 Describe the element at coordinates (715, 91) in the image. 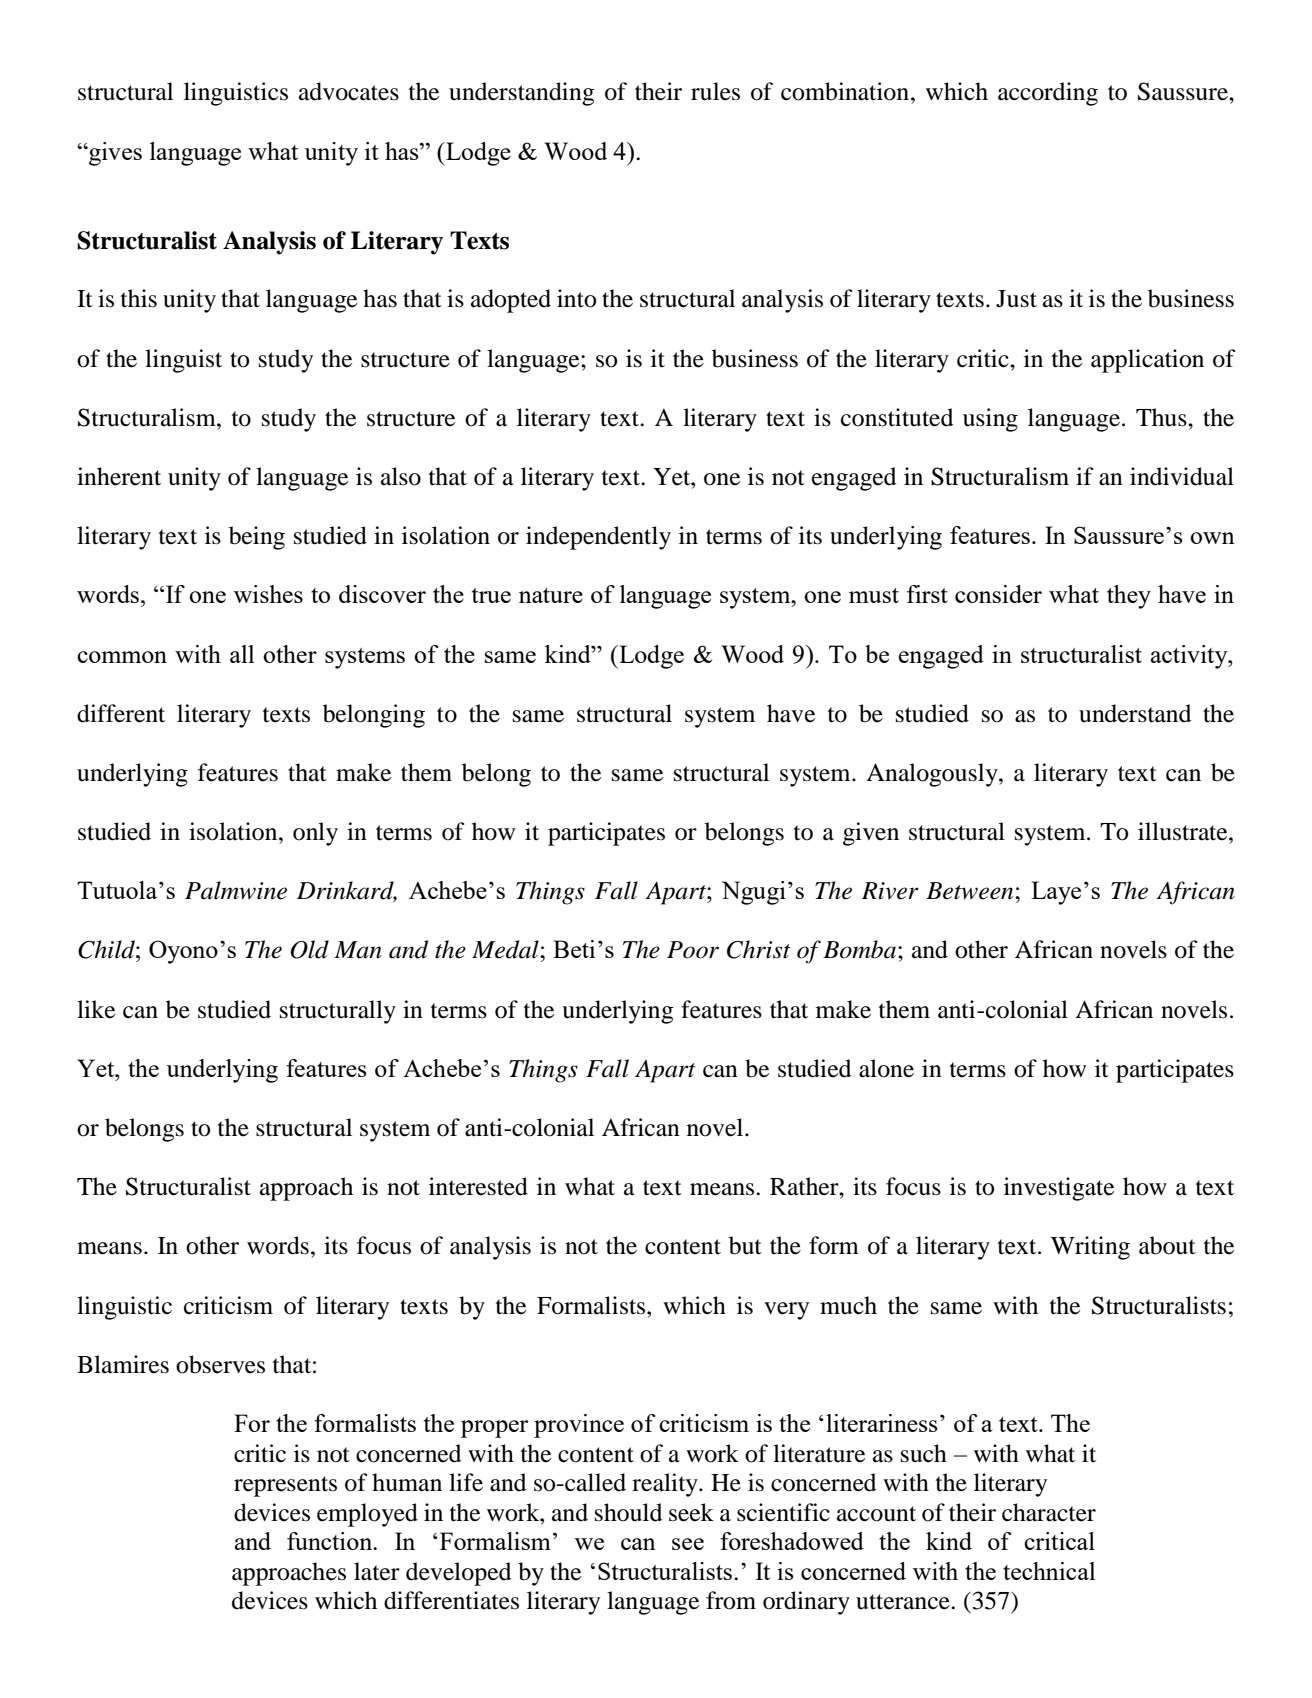

I see `rules` at that location.
